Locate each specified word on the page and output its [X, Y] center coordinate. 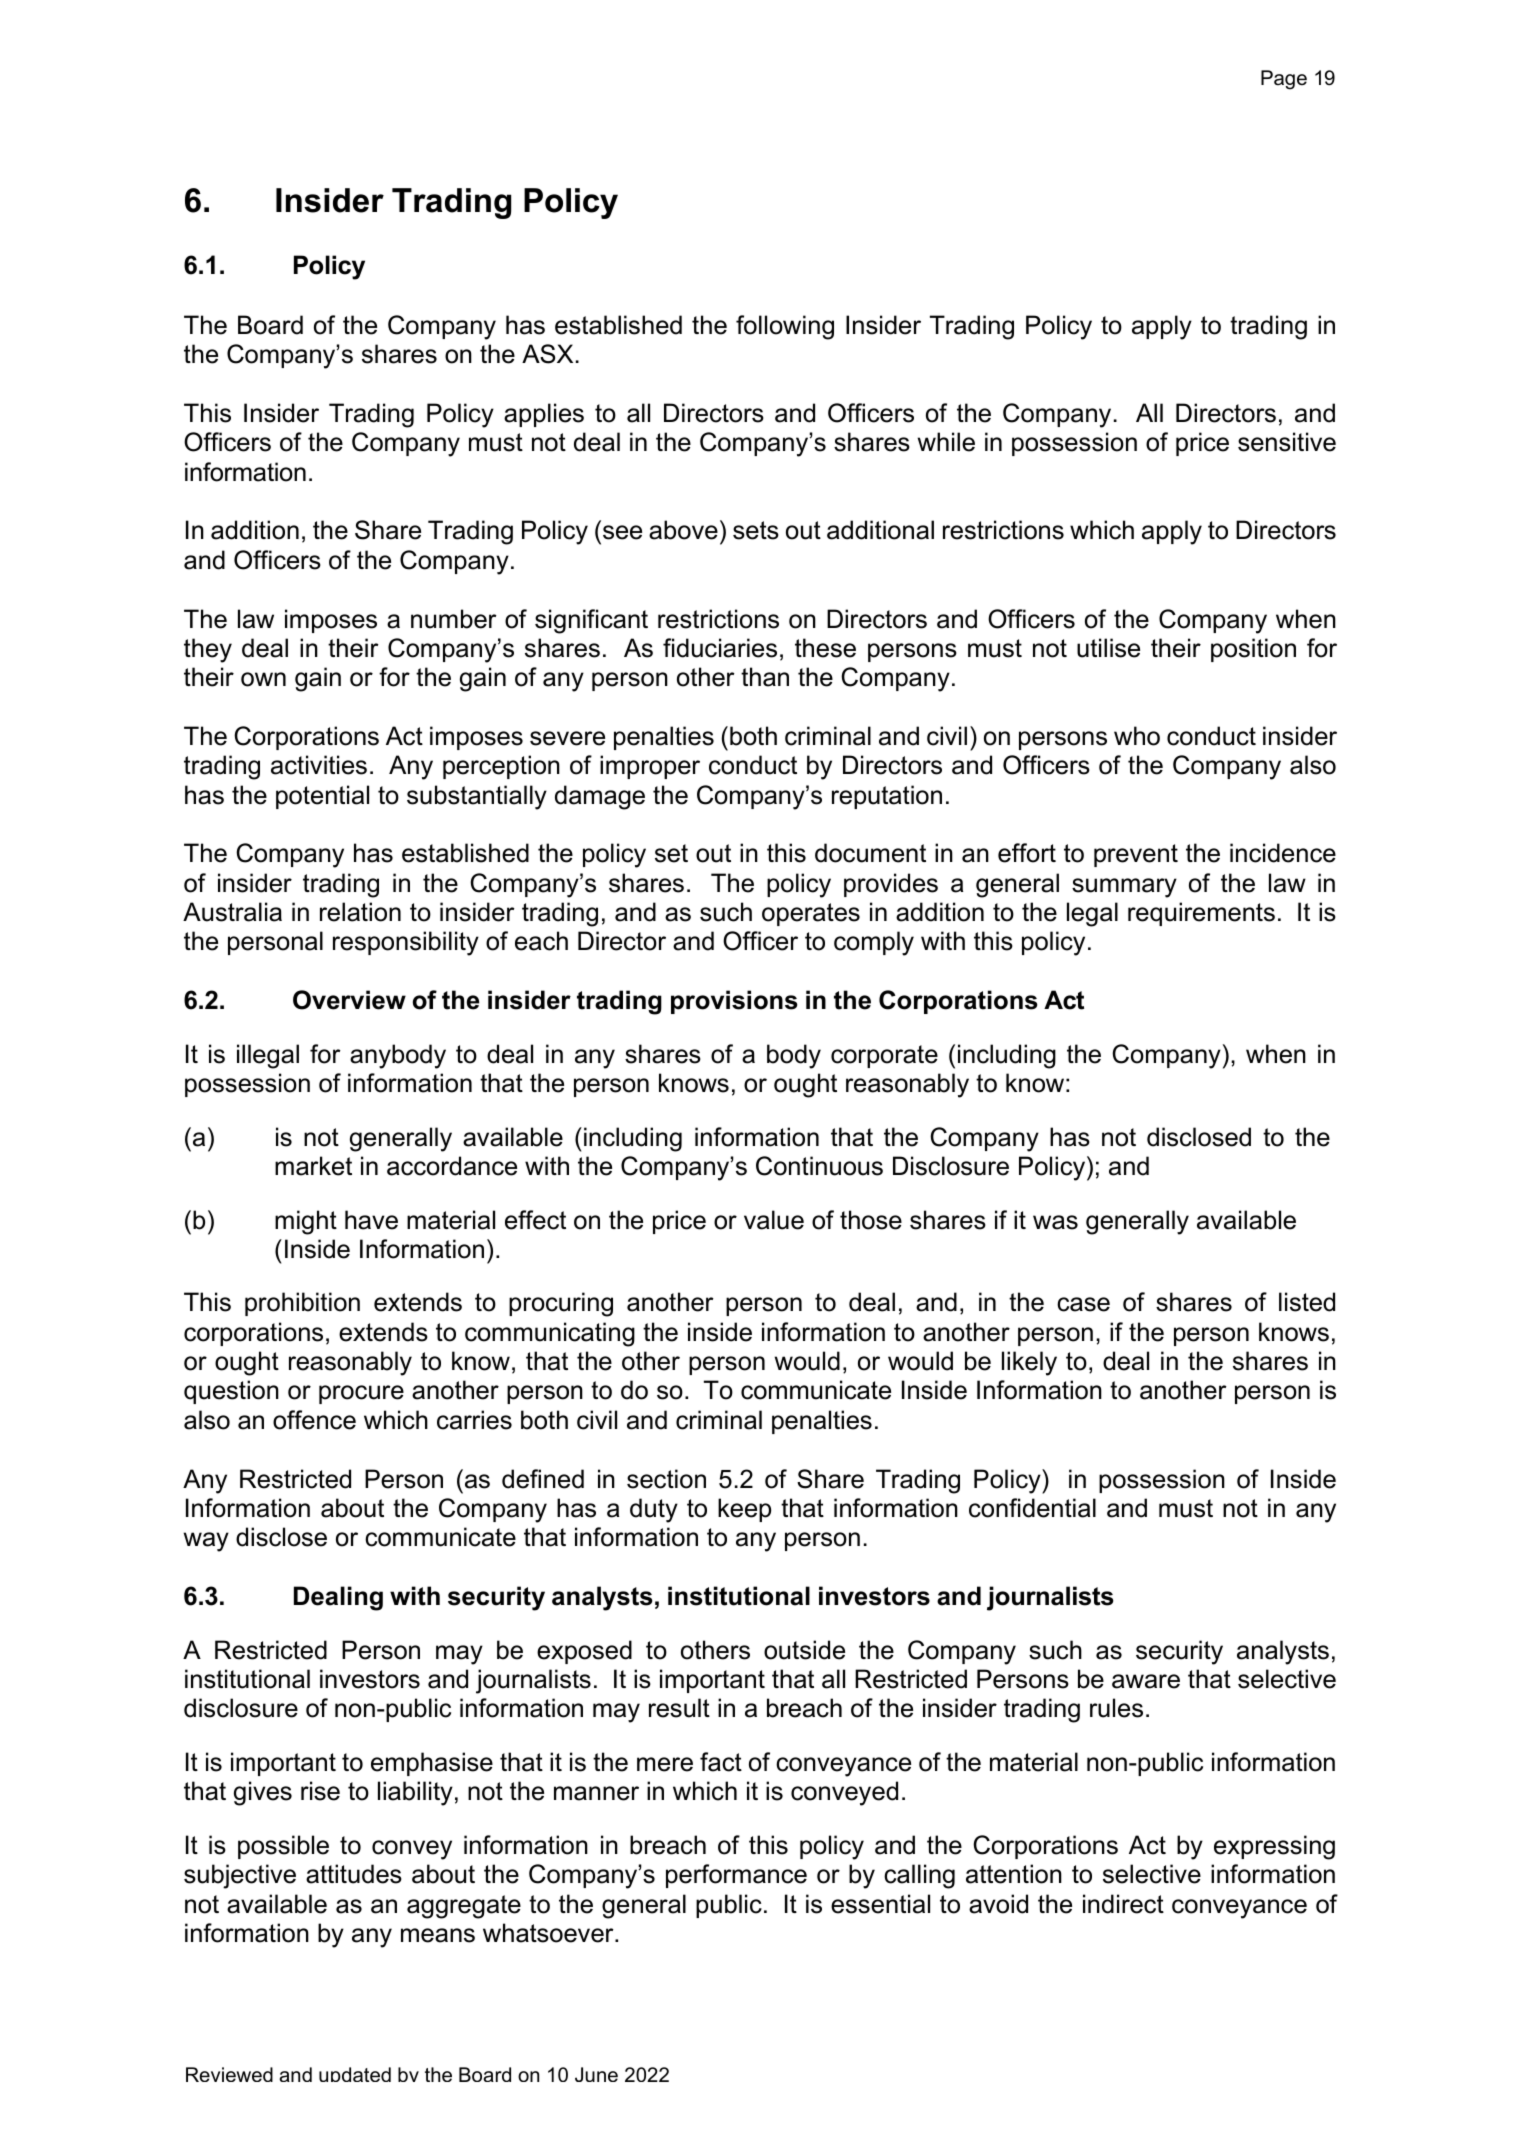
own [263, 679]
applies [544, 415]
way [206, 1542]
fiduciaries [720, 648]
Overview [349, 1000]
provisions [734, 1002]
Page [1284, 80]
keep [744, 1510]
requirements [1201, 914]
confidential [1032, 1508]
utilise [1108, 648]
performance [736, 1876]
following [785, 327]
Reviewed [229, 2074]
